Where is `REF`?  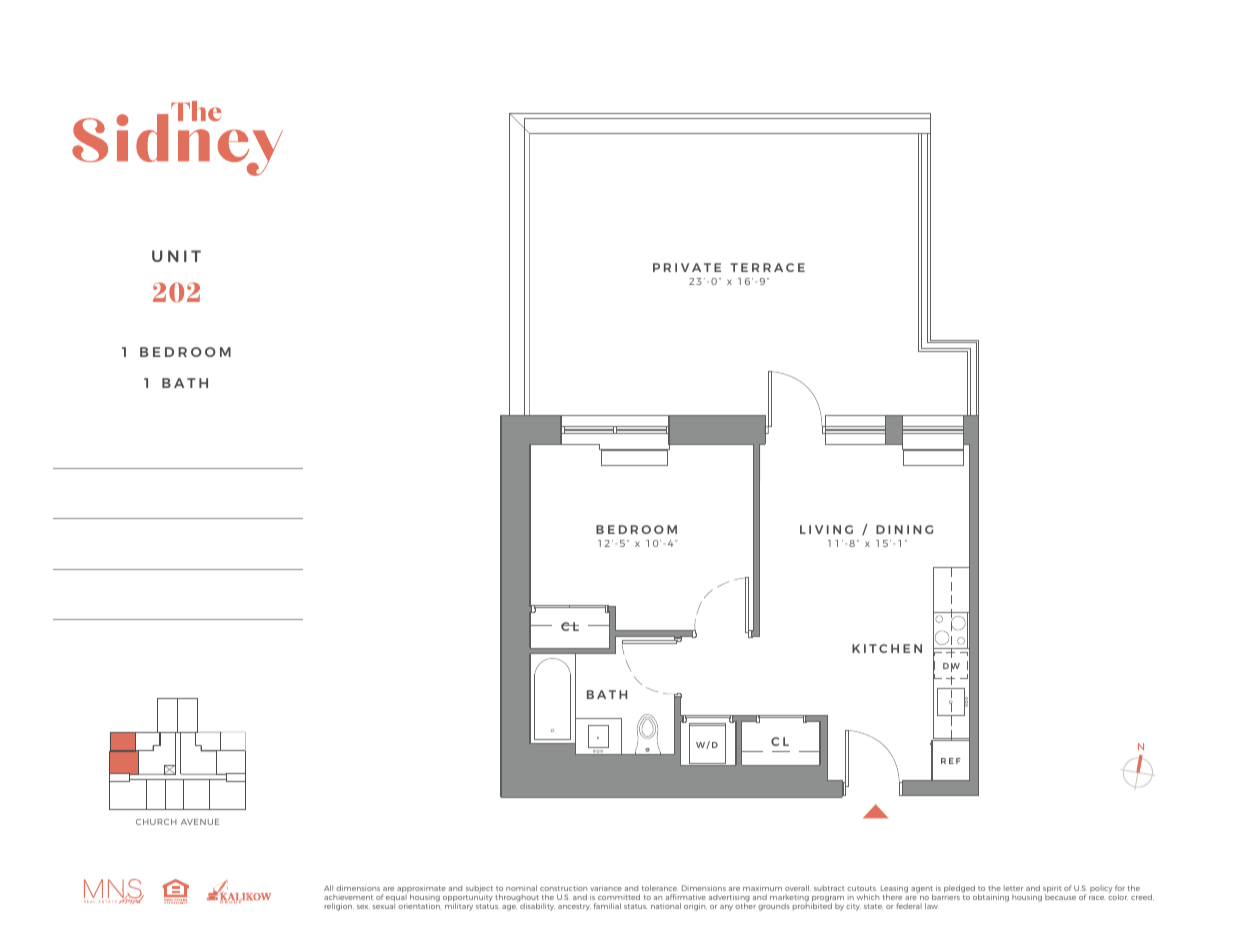
REF is located at coordinates (951, 761).
